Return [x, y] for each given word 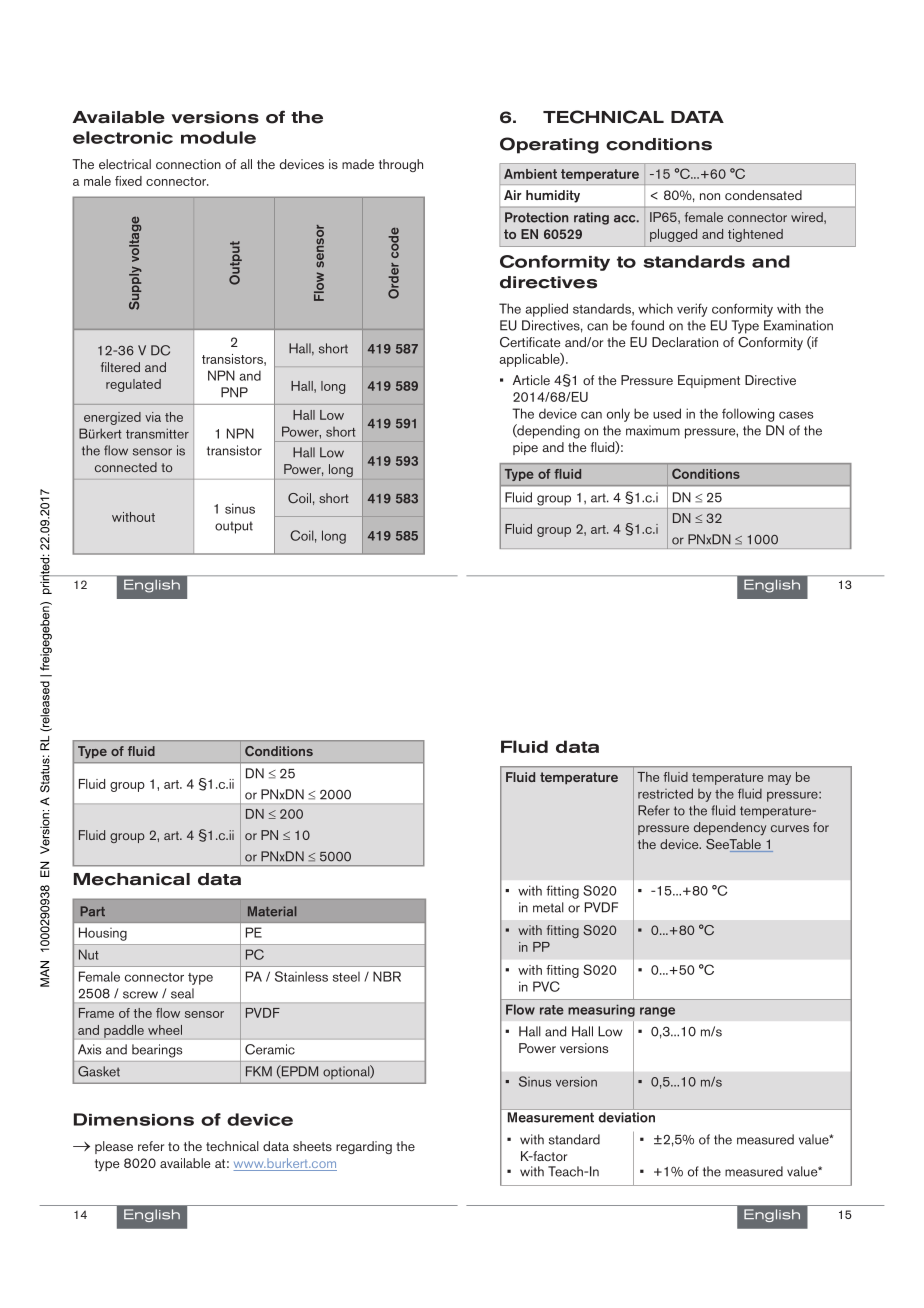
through [401, 165]
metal [548, 907]
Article [531, 380]
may [779, 780]
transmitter [157, 433]
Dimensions [134, 1119]
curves [790, 828]
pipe [525, 448]
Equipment [709, 381]
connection [188, 164]
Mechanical [132, 879]
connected [126, 467]
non [710, 196]
